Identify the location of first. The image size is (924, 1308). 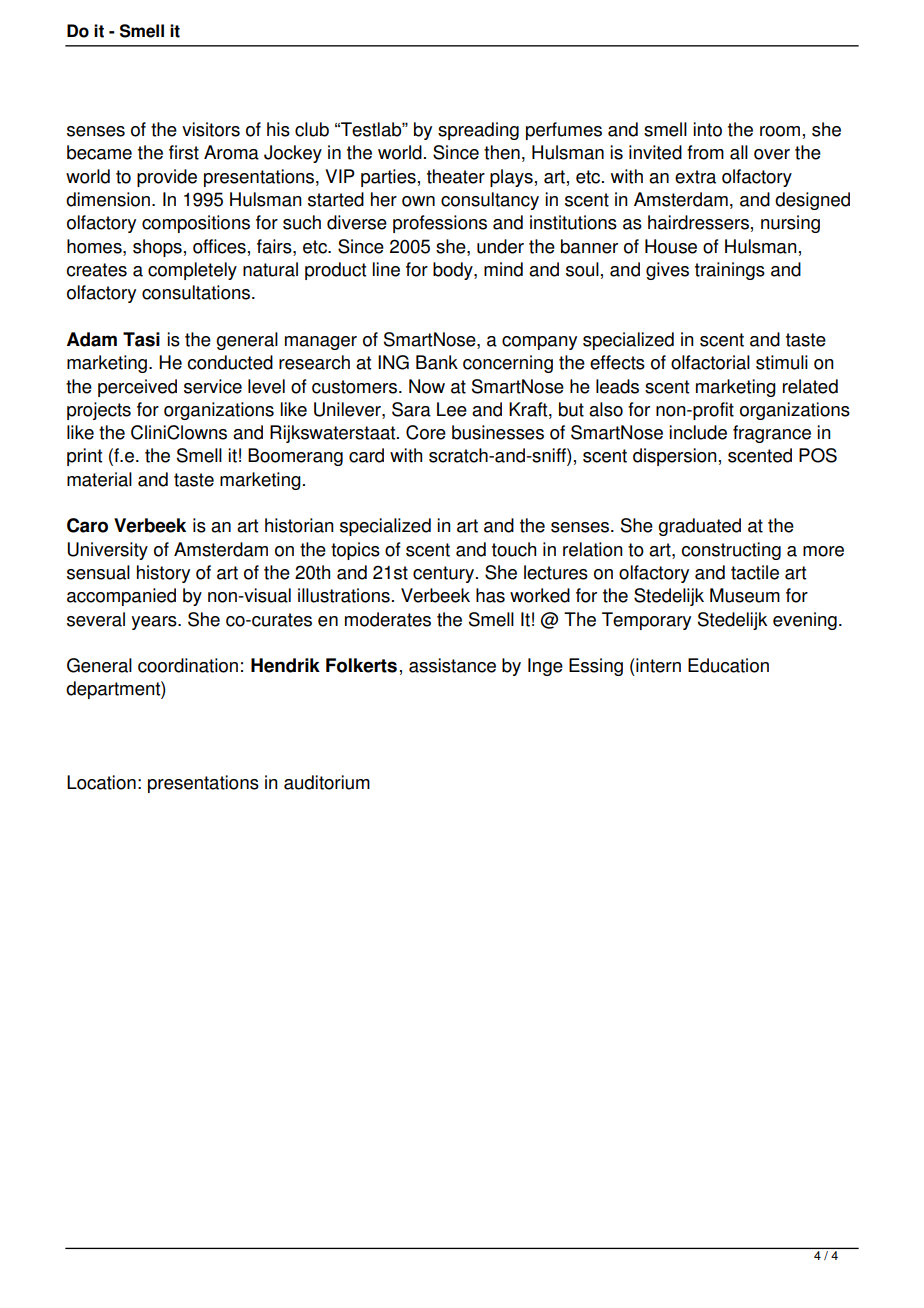
(184, 152).
